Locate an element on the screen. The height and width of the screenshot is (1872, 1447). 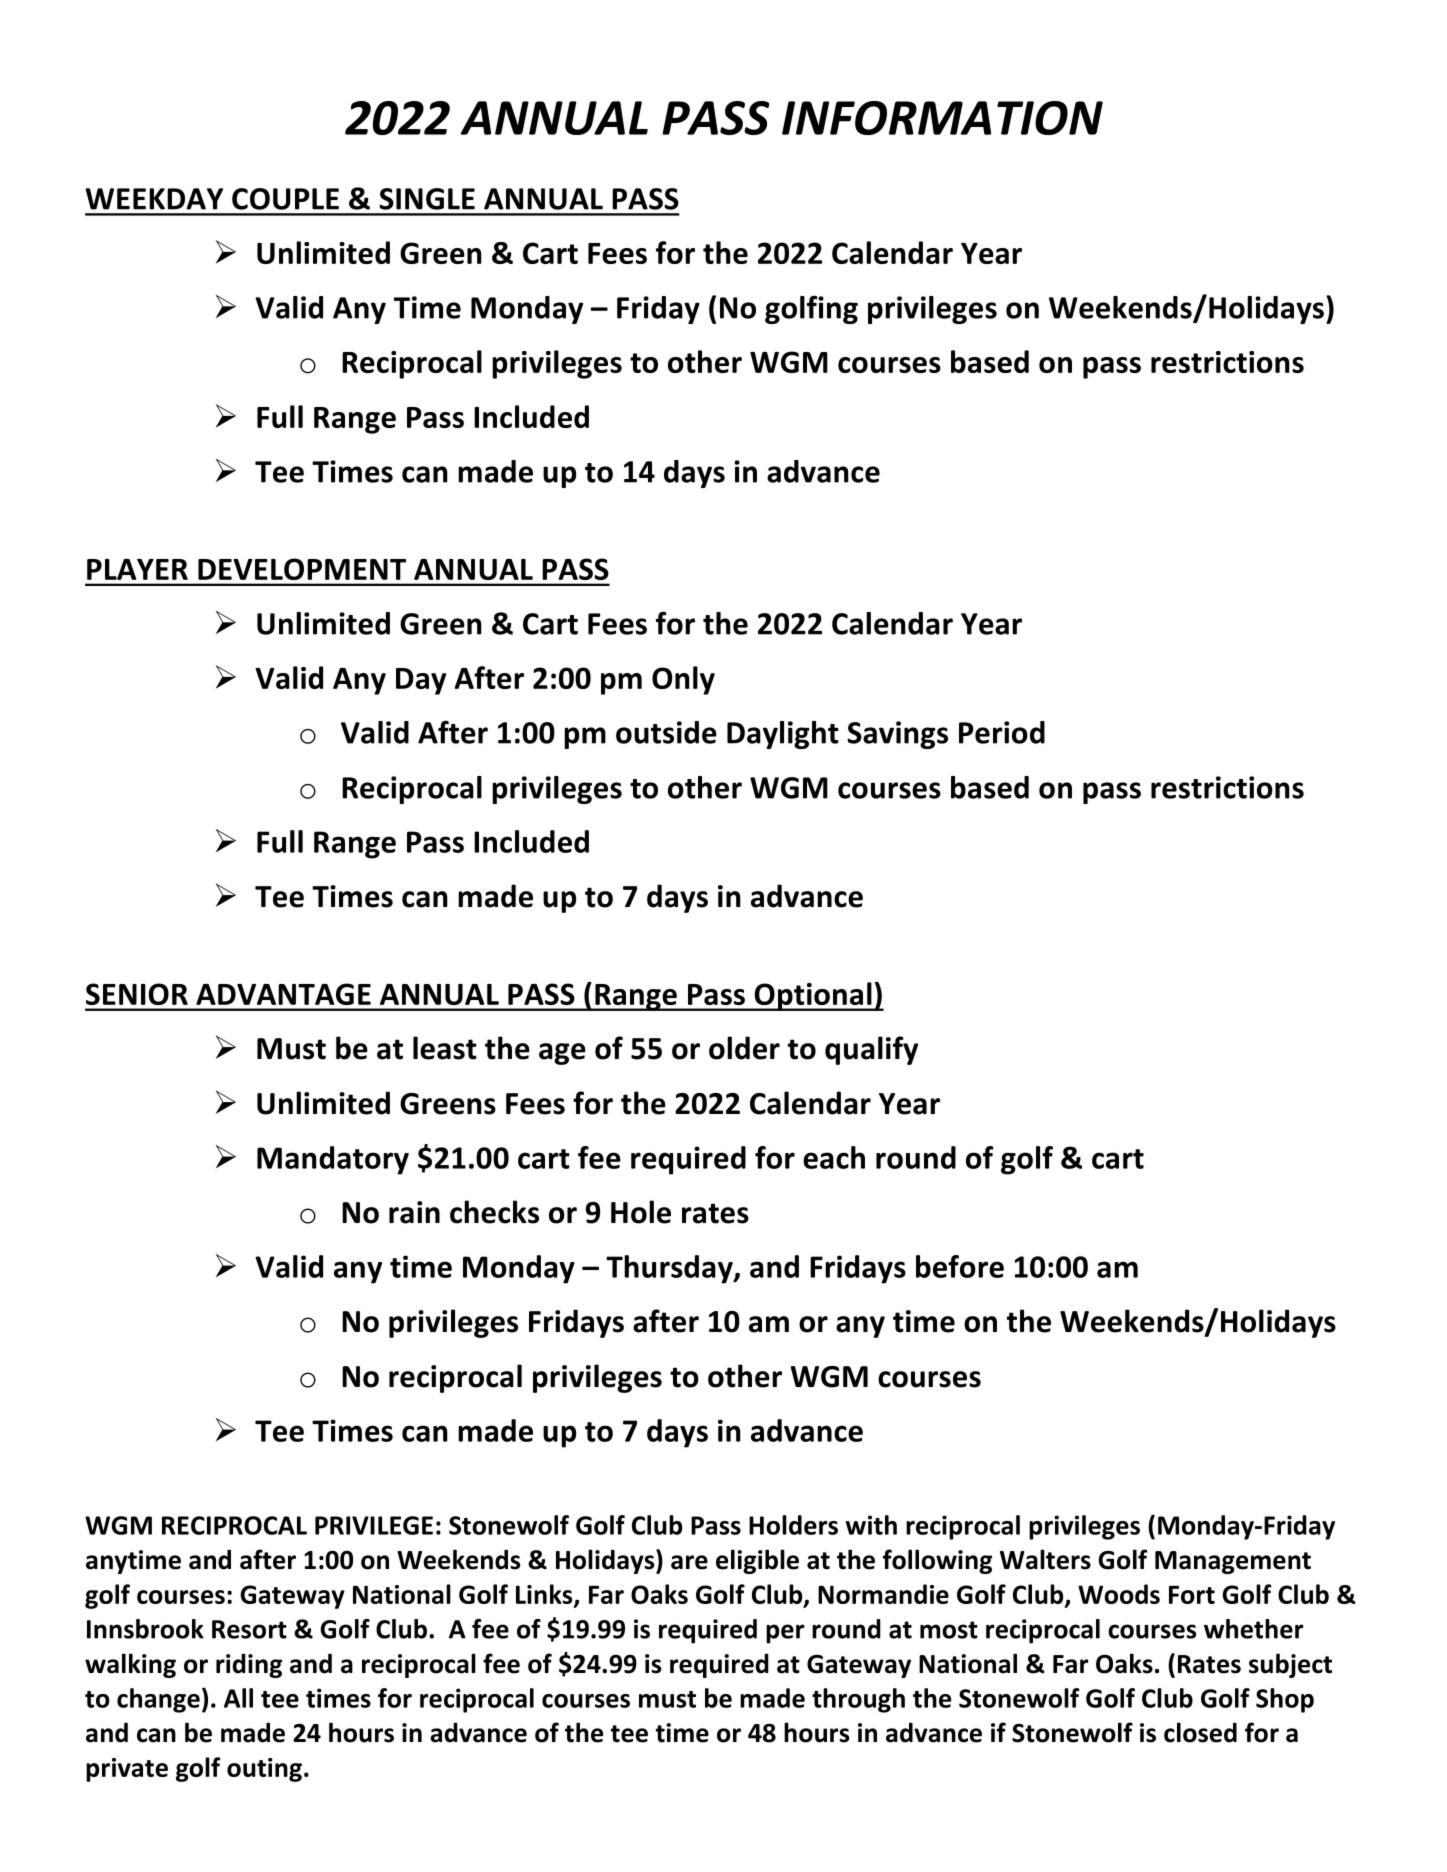
INFORMATION is located at coordinates (942, 118).
